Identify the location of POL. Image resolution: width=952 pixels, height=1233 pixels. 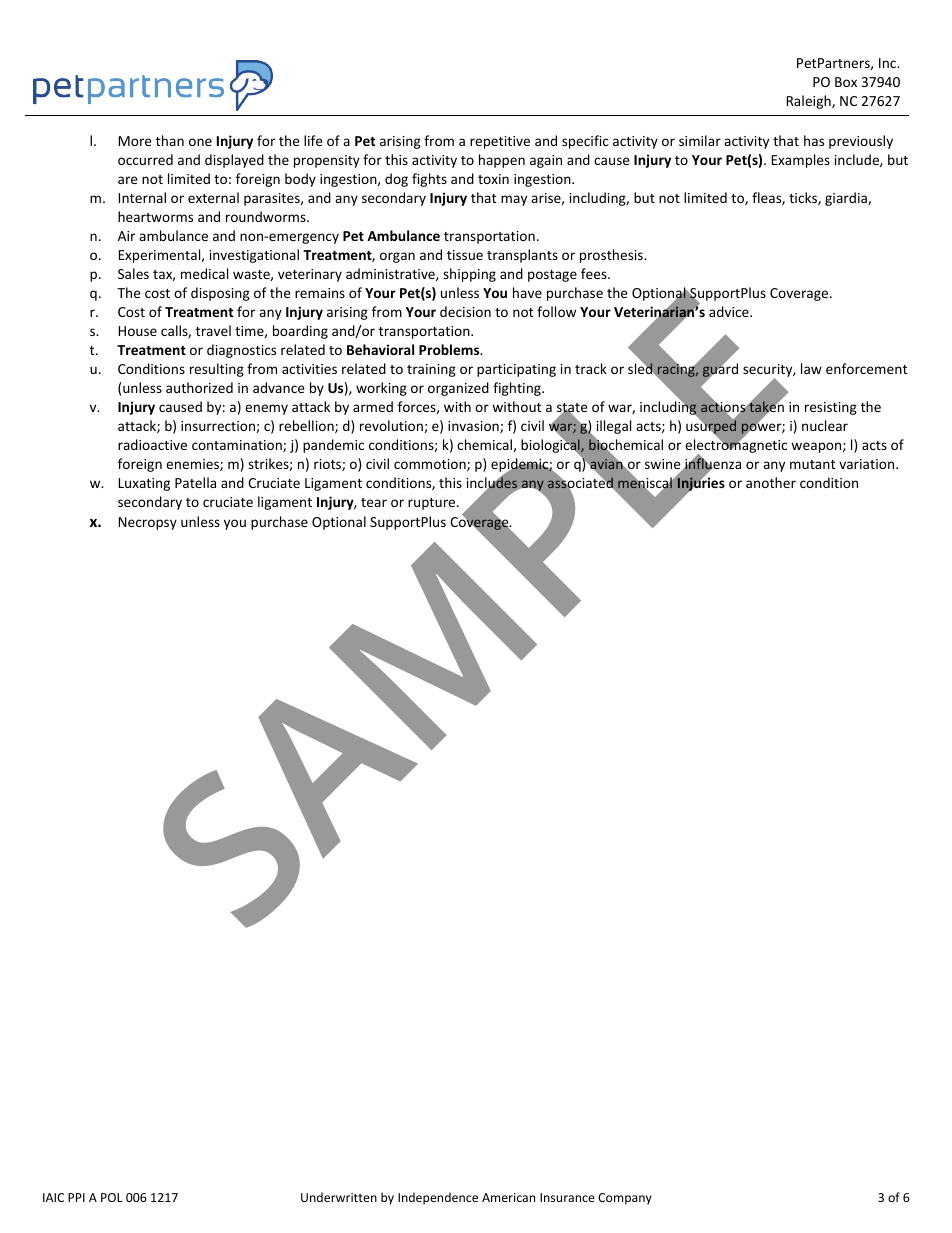
(112, 1197).
